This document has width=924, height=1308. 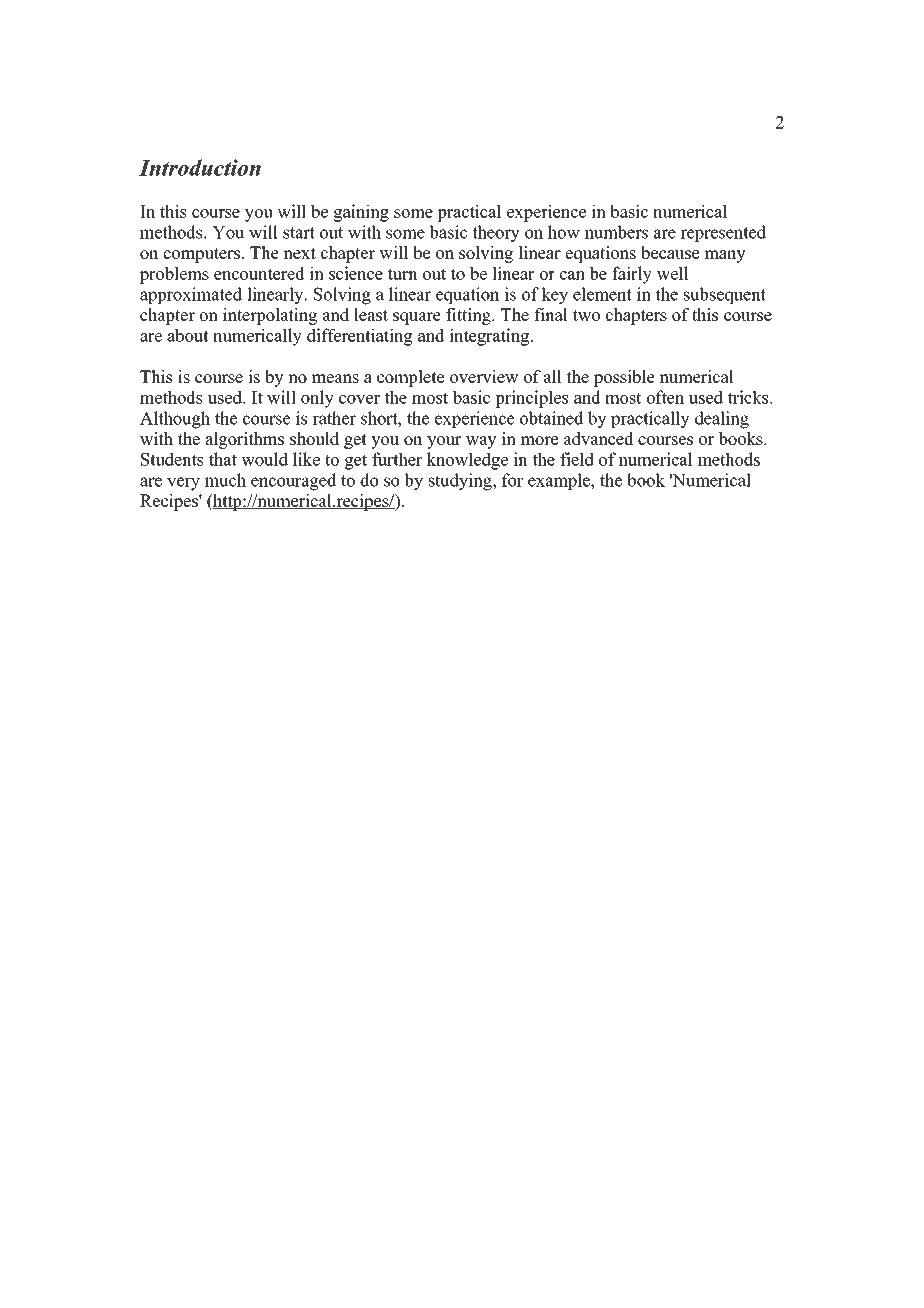 I want to click on fitting, so click(x=469, y=316).
